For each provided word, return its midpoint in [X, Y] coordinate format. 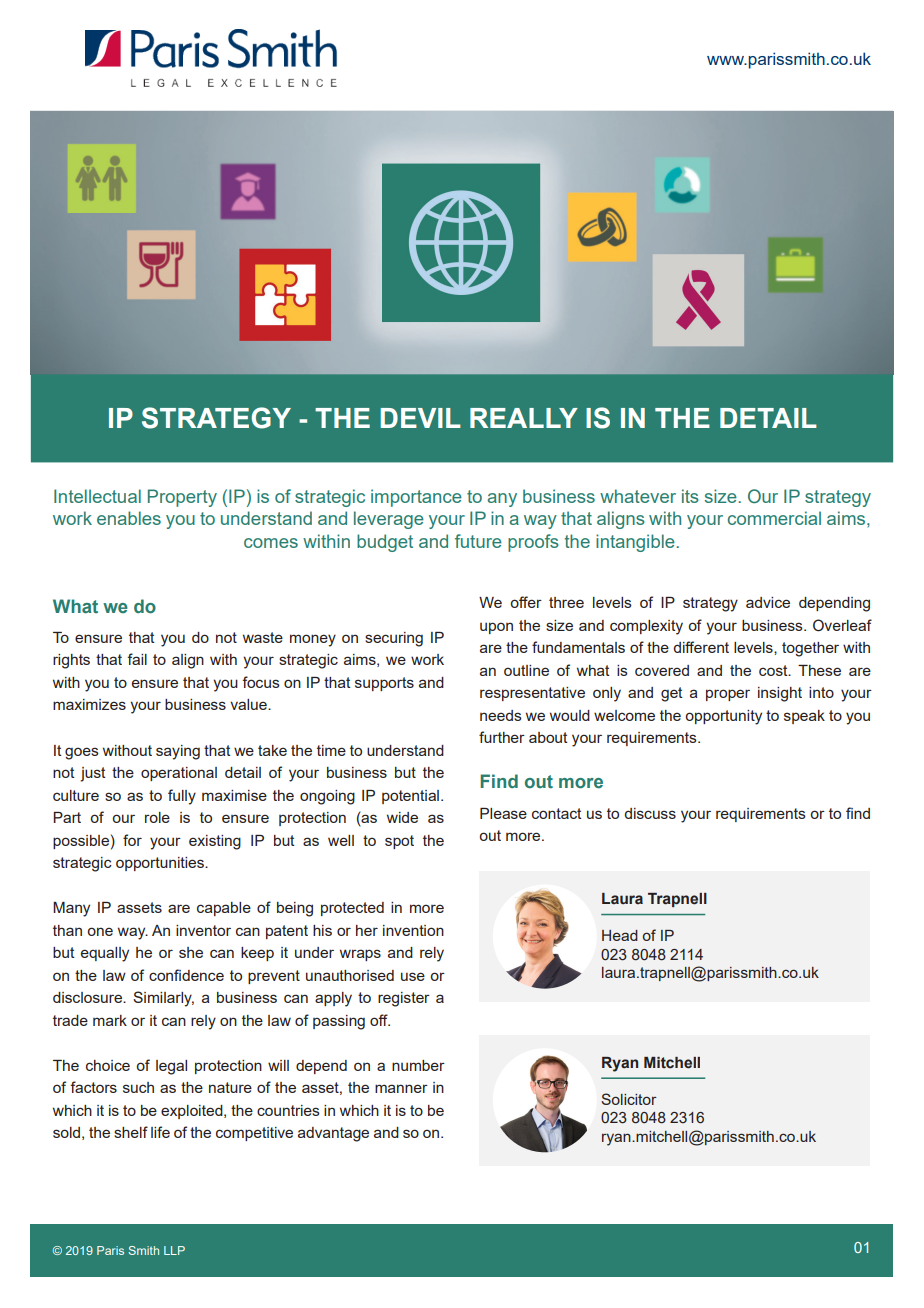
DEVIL [420, 418]
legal [171, 1067]
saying [178, 752]
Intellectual [97, 496]
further [502, 737]
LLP [174, 1250]
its [690, 496]
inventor [203, 930]
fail [137, 659]
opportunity [723, 717]
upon [496, 628]
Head [620, 935]
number [418, 1065]
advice [768, 602]
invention [413, 930]
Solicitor [629, 1099]
